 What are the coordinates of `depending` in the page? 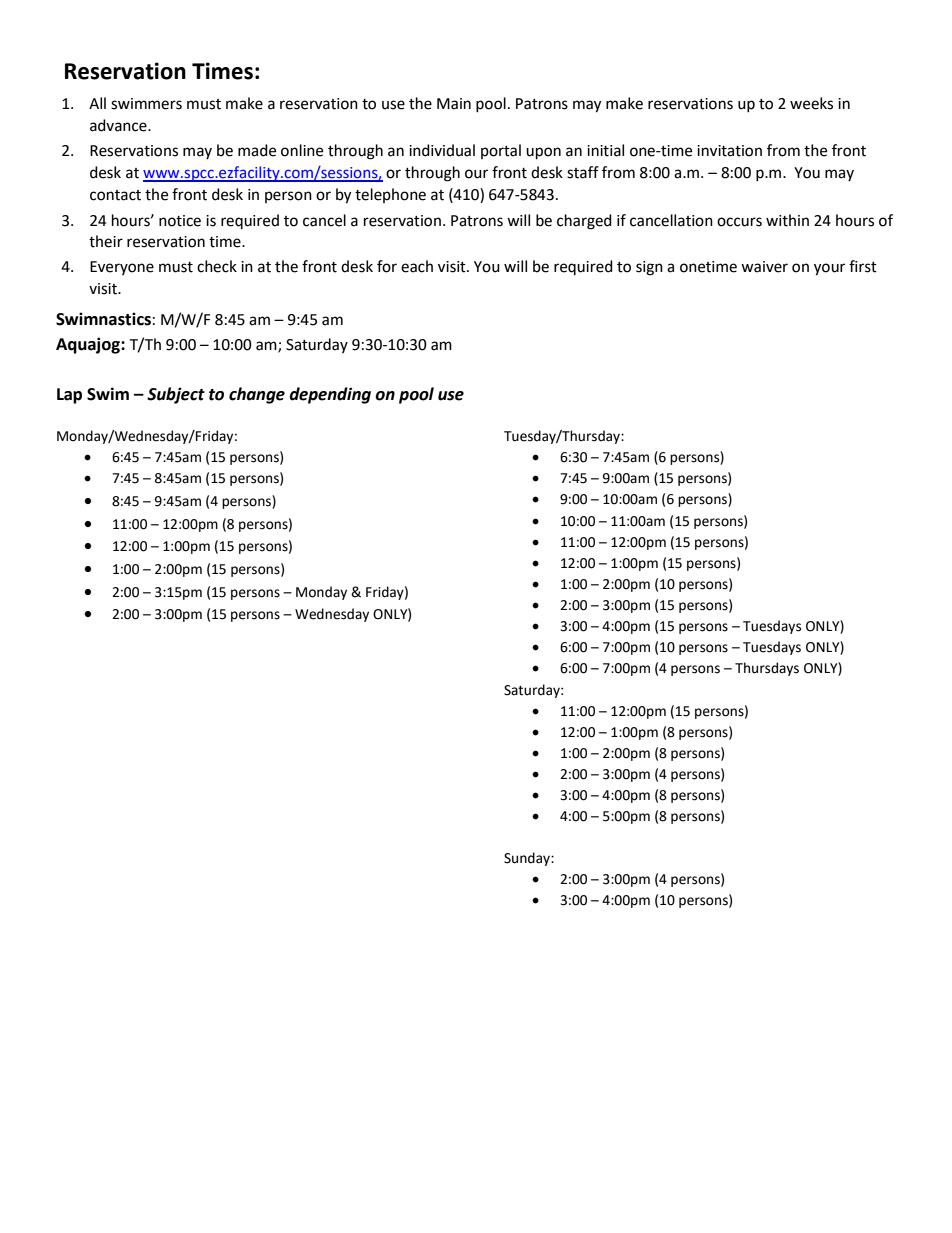 It's located at (330, 395).
